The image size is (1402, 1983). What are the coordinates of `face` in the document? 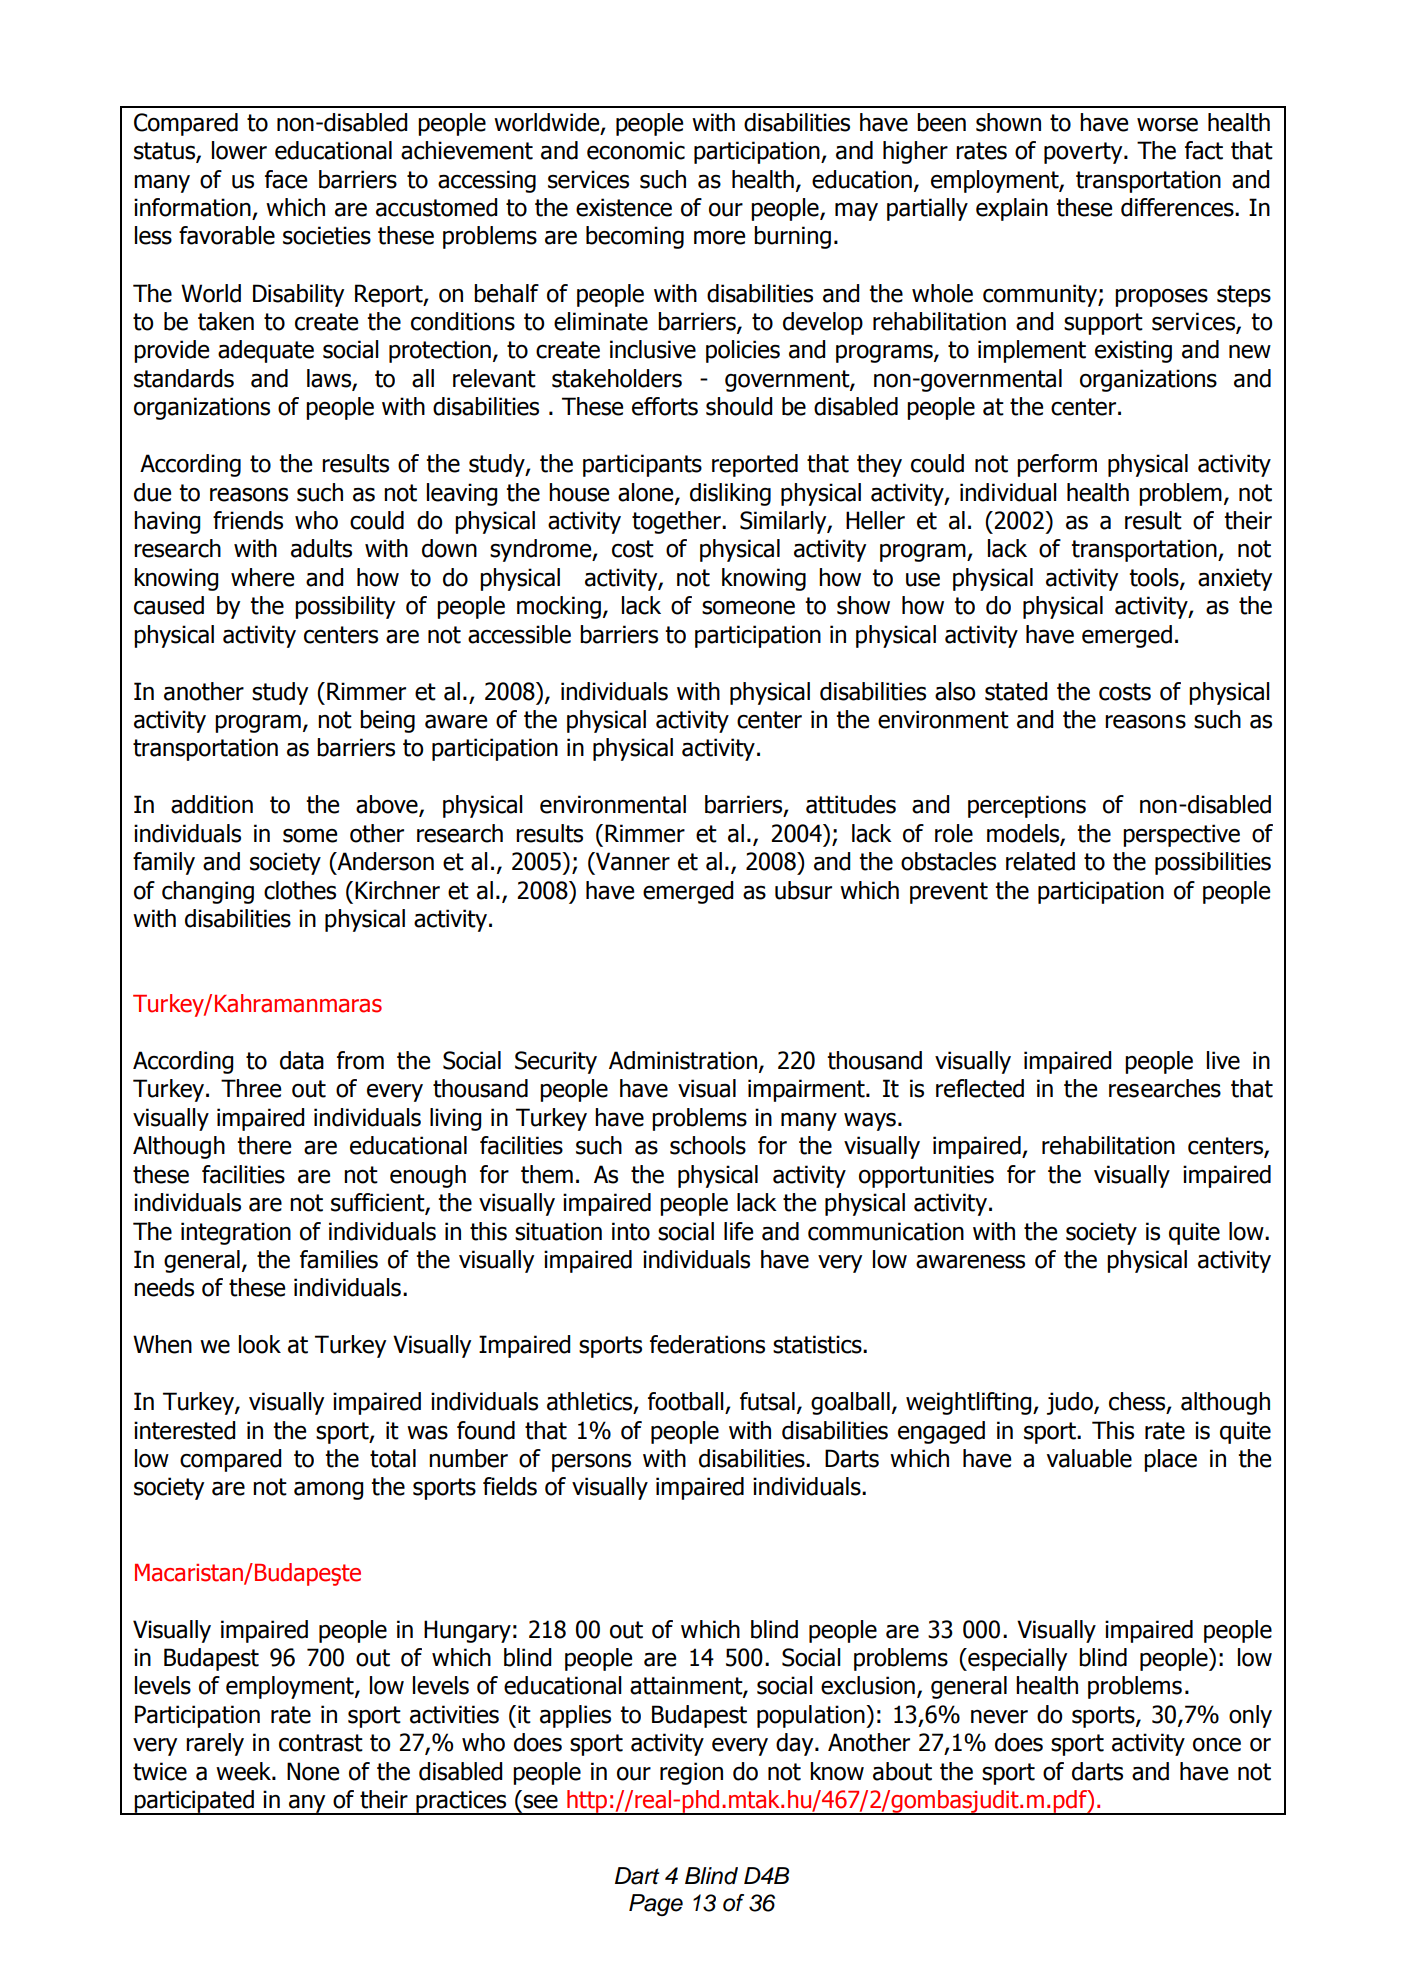 It's located at (286, 179).
